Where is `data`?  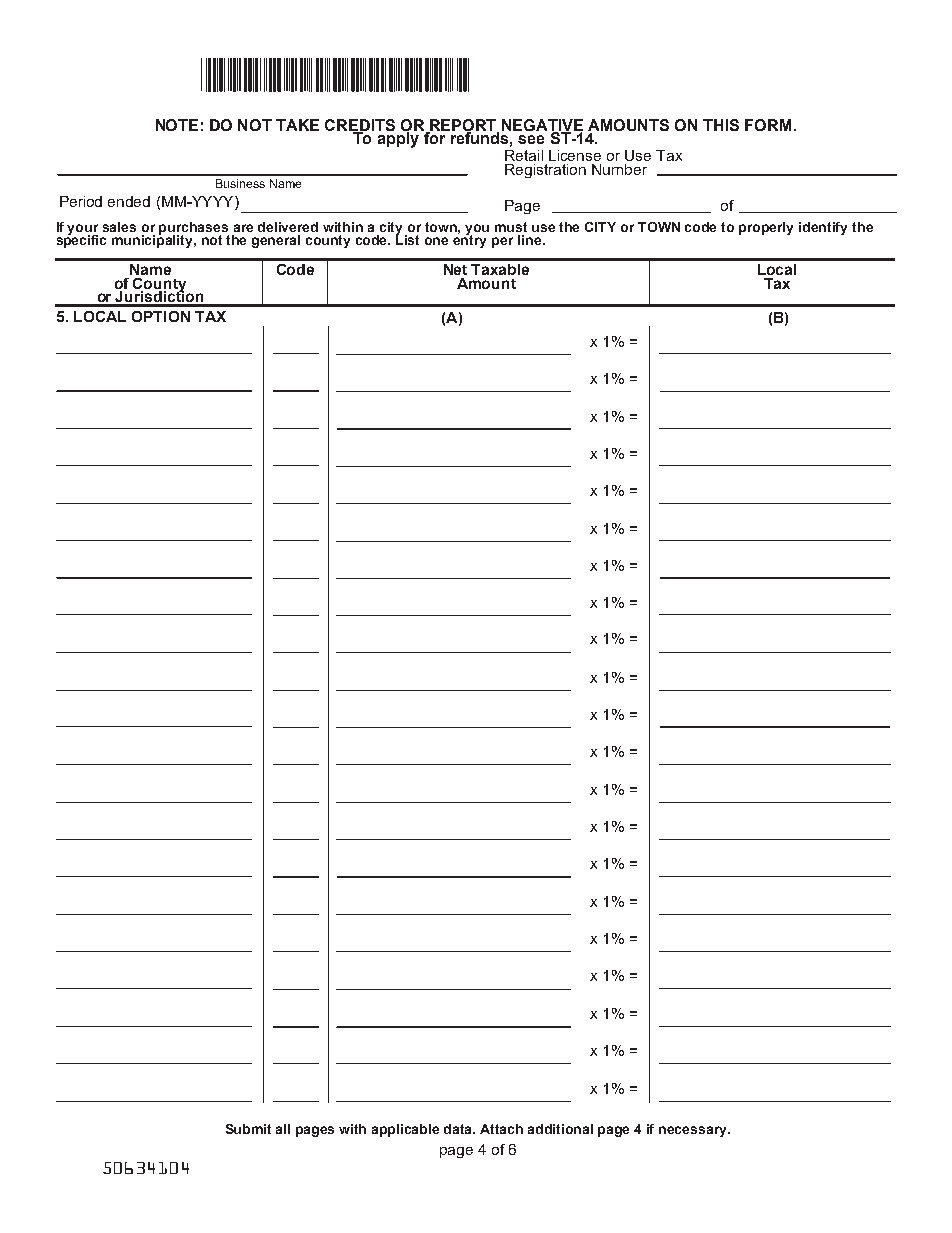 data is located at coordinates (459, 1129).
